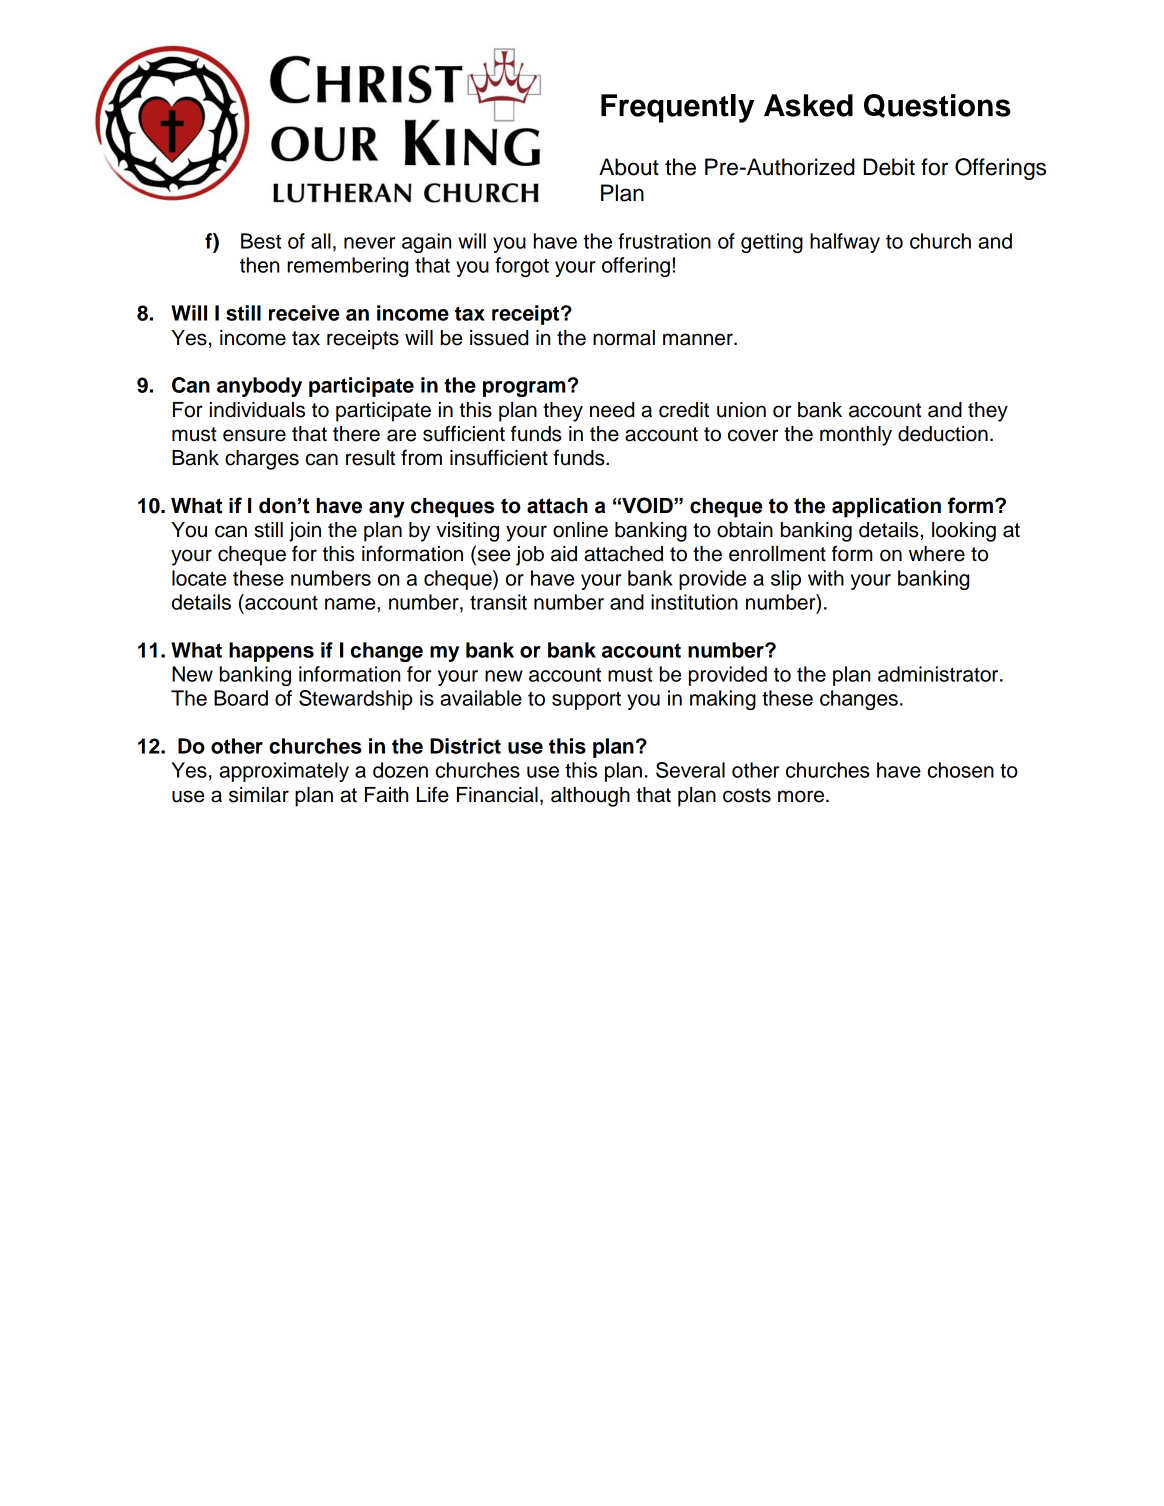 This screenshot has height=1506, width=1164. Describe the element at coordinates (856, 436) in the screenshot. I see `monthly` at that location.
